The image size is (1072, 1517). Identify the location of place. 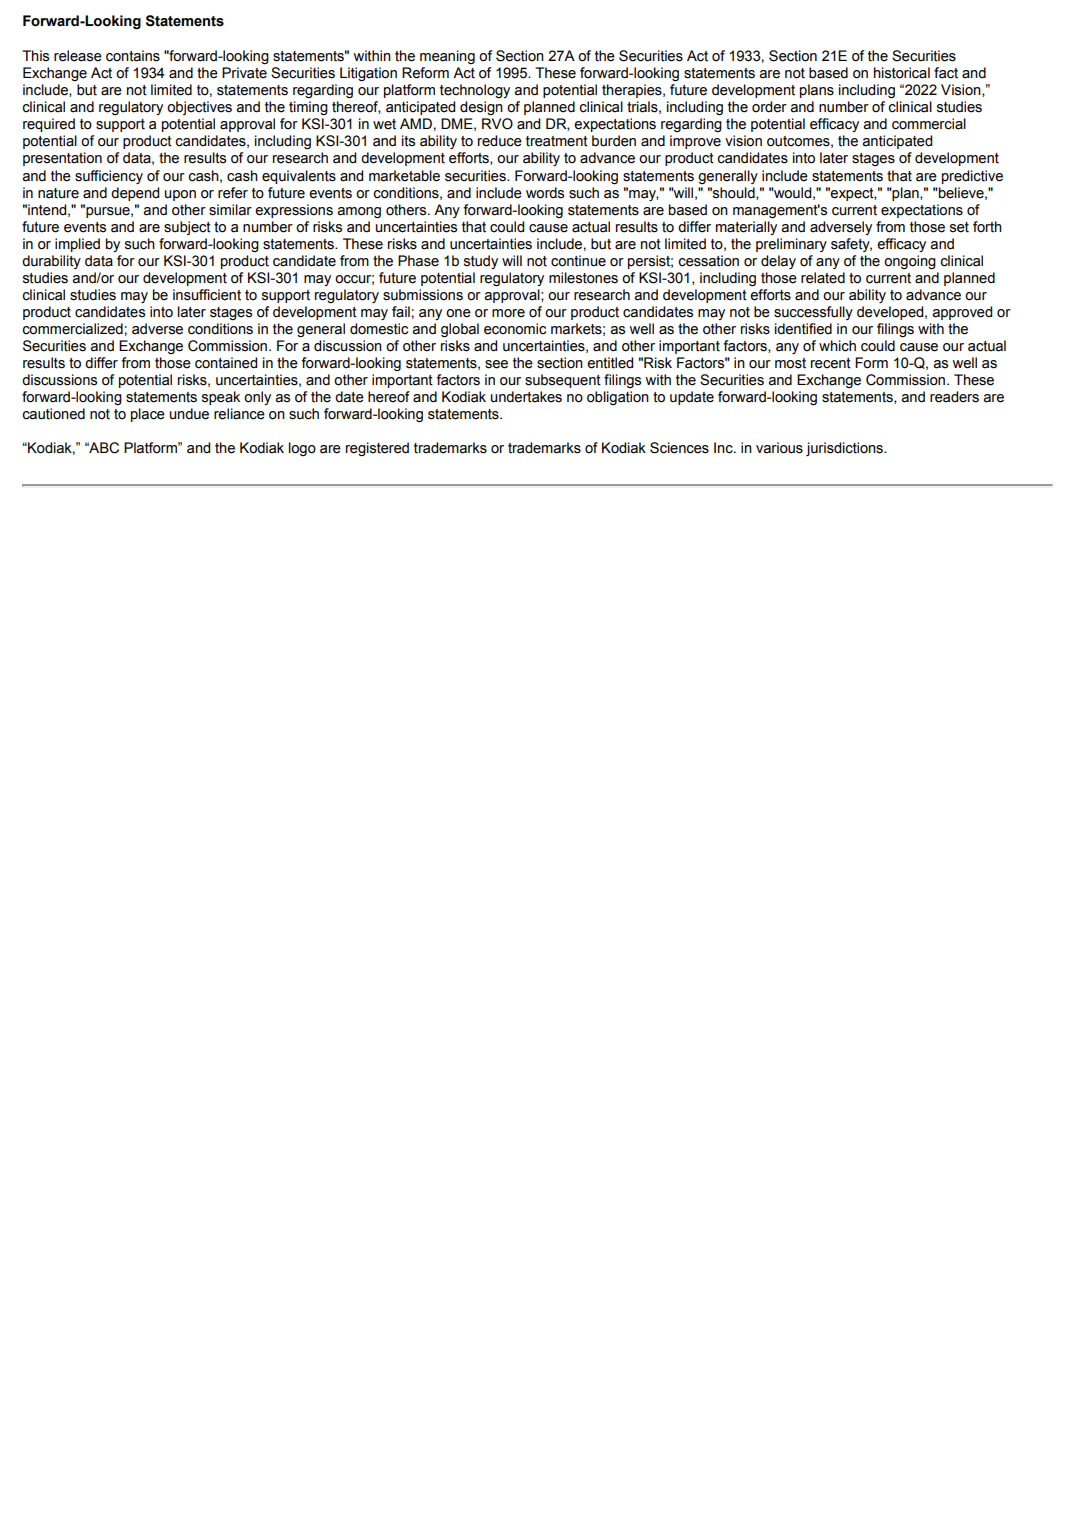
(148, 415).
